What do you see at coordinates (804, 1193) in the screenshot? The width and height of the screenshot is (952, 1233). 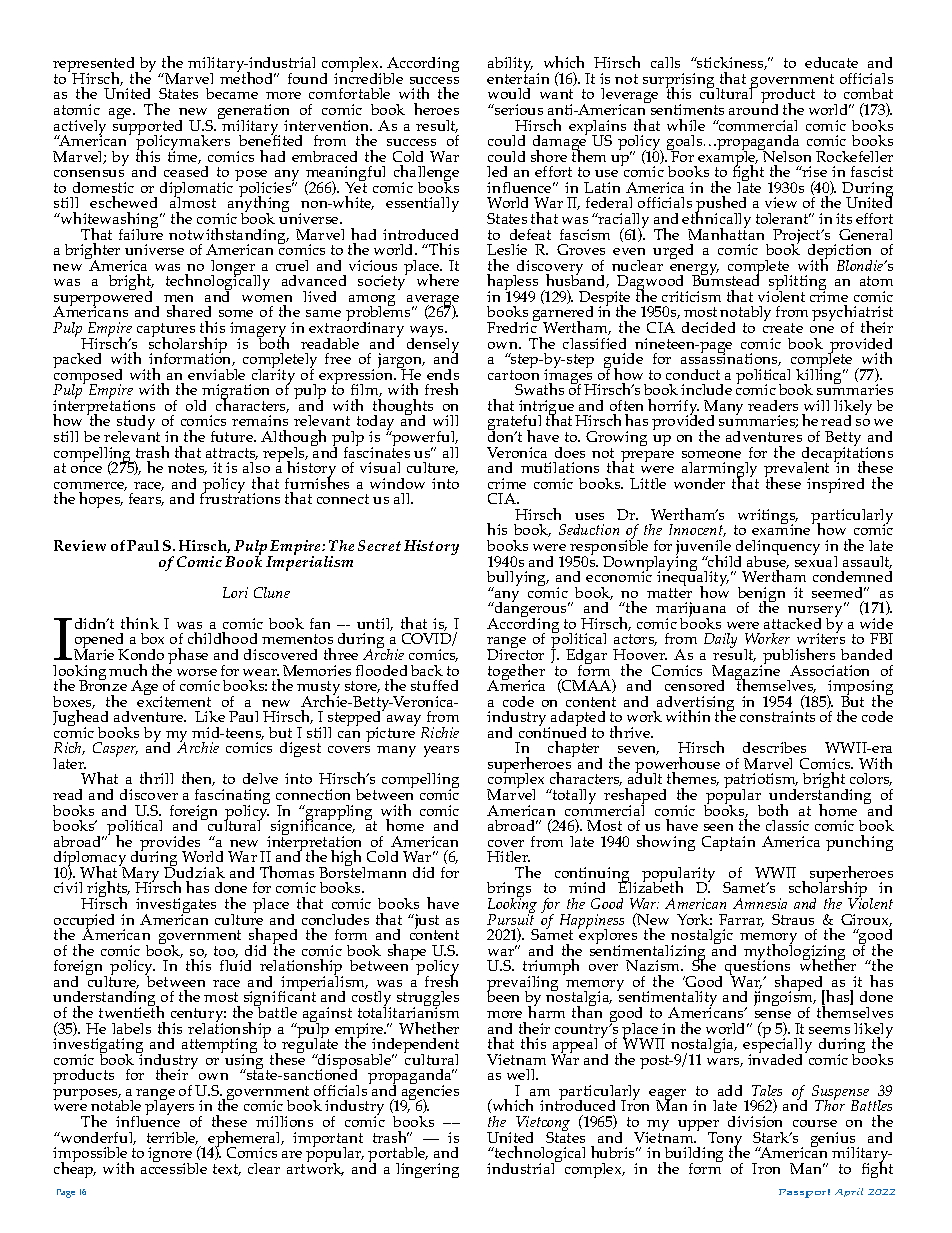 I see `Passport` at bounding box center [804, 1193].
